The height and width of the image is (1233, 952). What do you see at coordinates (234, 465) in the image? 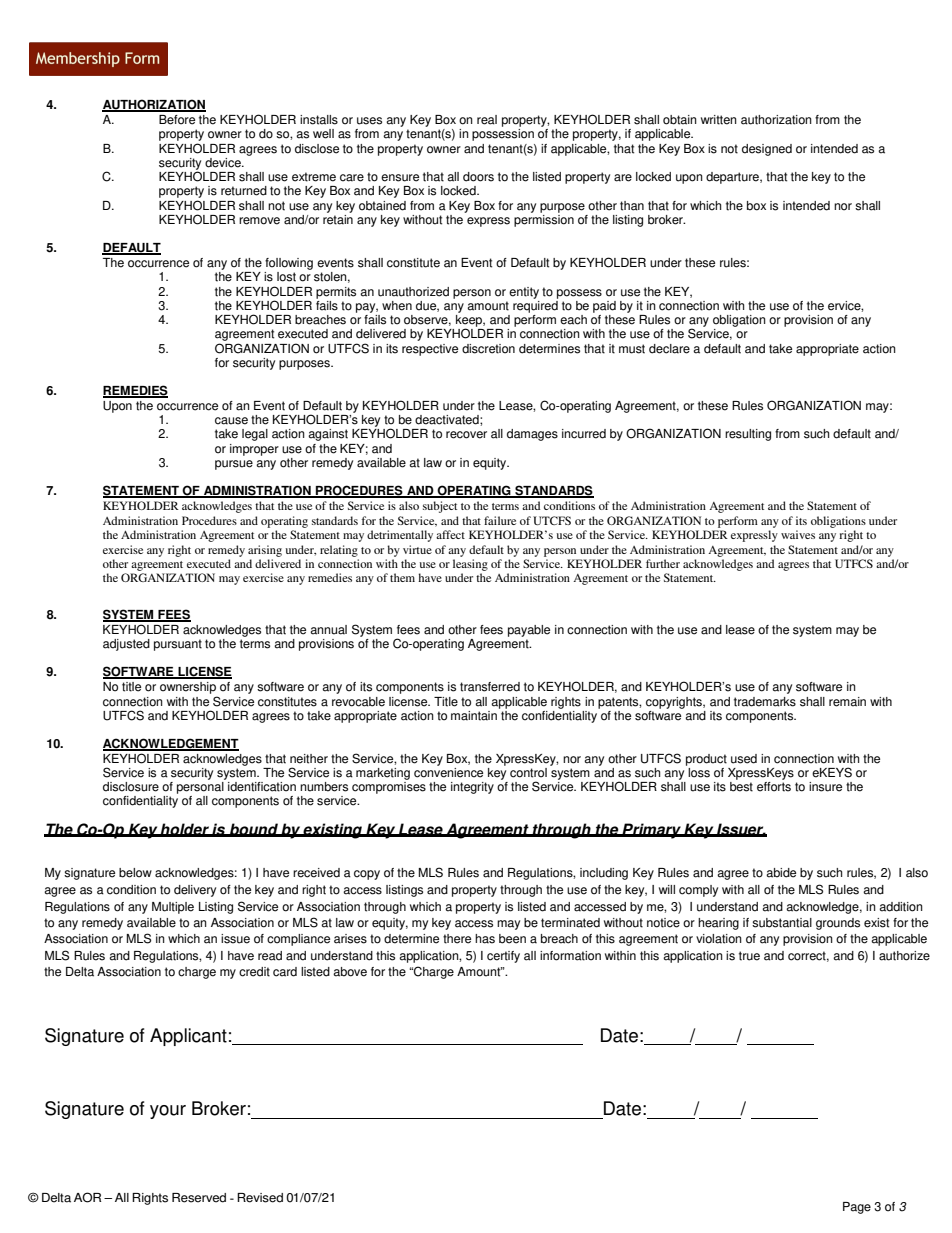
I see `pursue` at bounding box center [234, 465].
